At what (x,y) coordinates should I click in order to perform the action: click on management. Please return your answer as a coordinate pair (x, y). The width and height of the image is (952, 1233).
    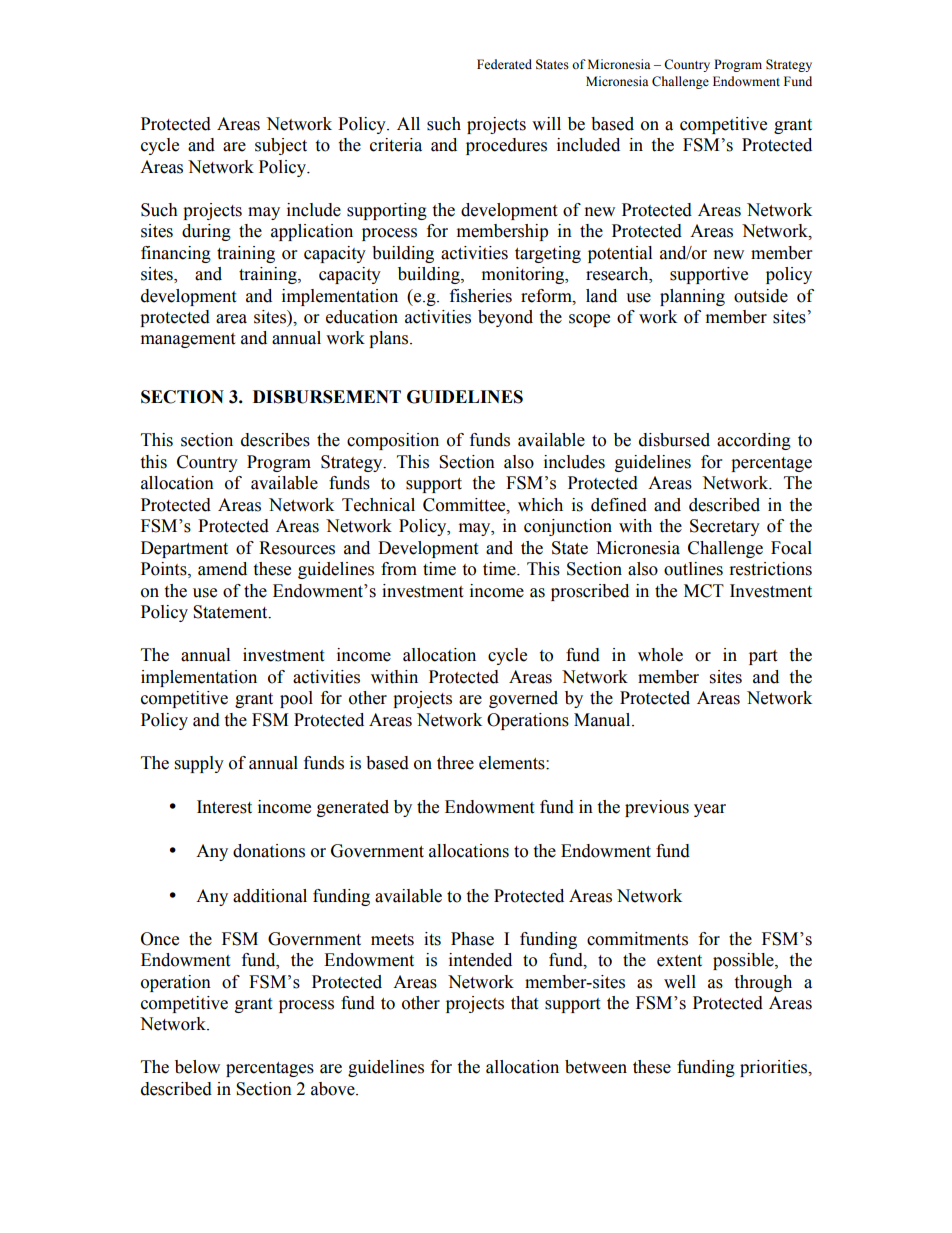
    Looking at the image, I should click on (188, 340).
